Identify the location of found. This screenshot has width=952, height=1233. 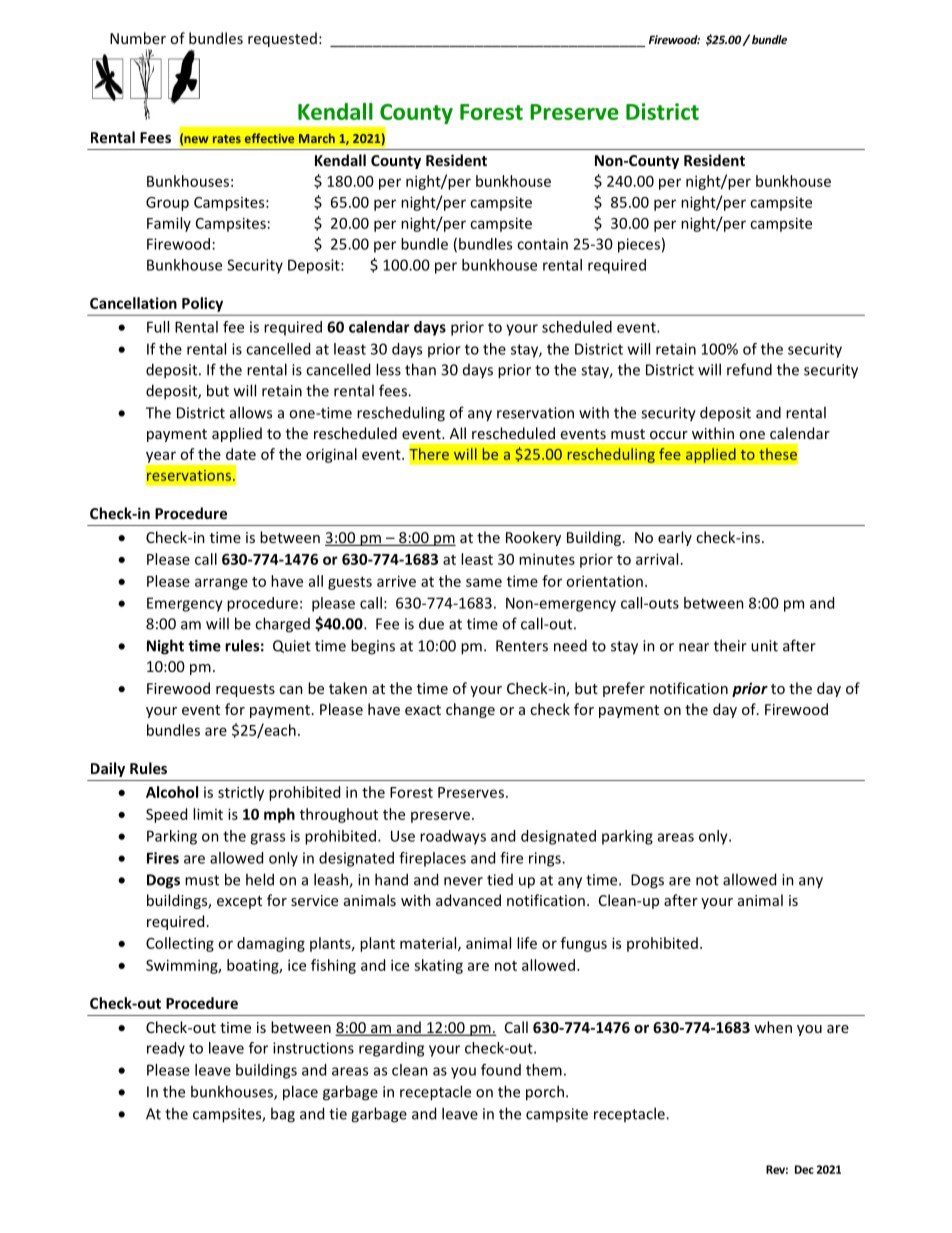
(501, 1070).
